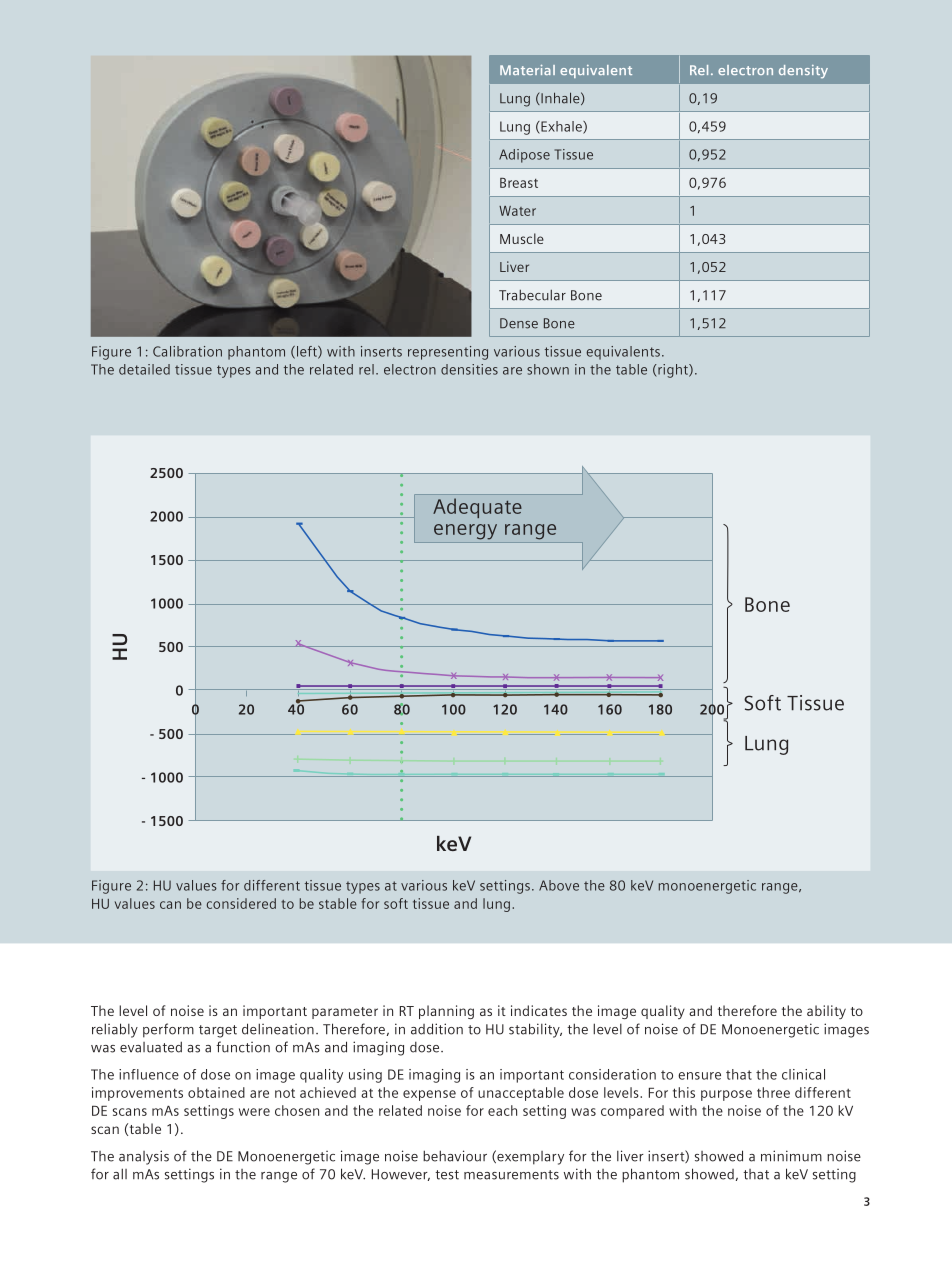 The width and height of the screenshot is (952, 1270). What do you see at coordinates (726, 1095) in the screenshot?
I see `purpose` at bounding box center [726, 1095].
